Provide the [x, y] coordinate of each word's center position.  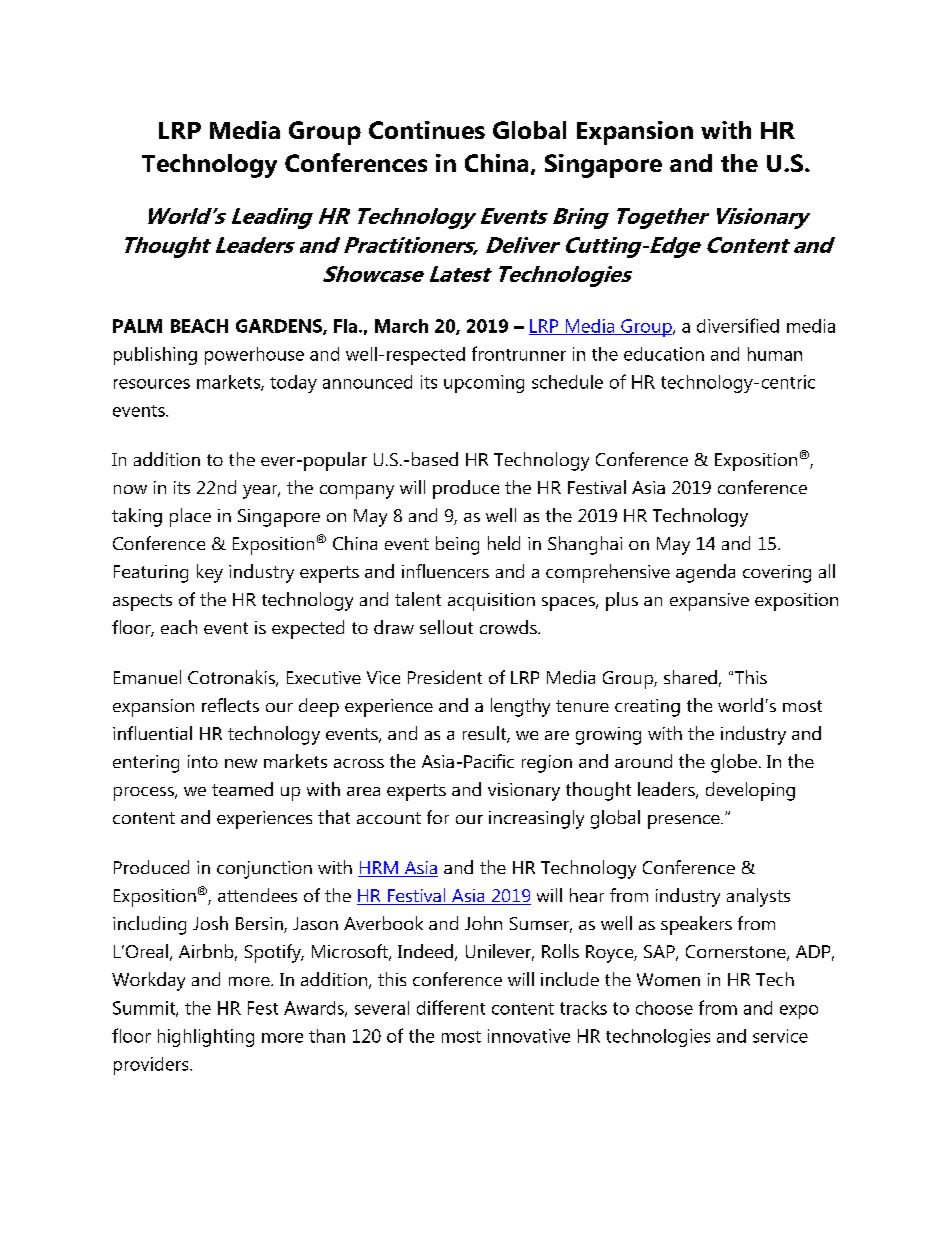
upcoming [484, 384]
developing [750, 791]
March [401, 326]
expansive [709, 602]
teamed [242, 789]
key [210, 573]
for [438, 817]
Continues [427, 130]
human [775, 354]
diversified [738, 325]
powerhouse [254, 356]
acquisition [491, 602]
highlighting [206, 1038]
